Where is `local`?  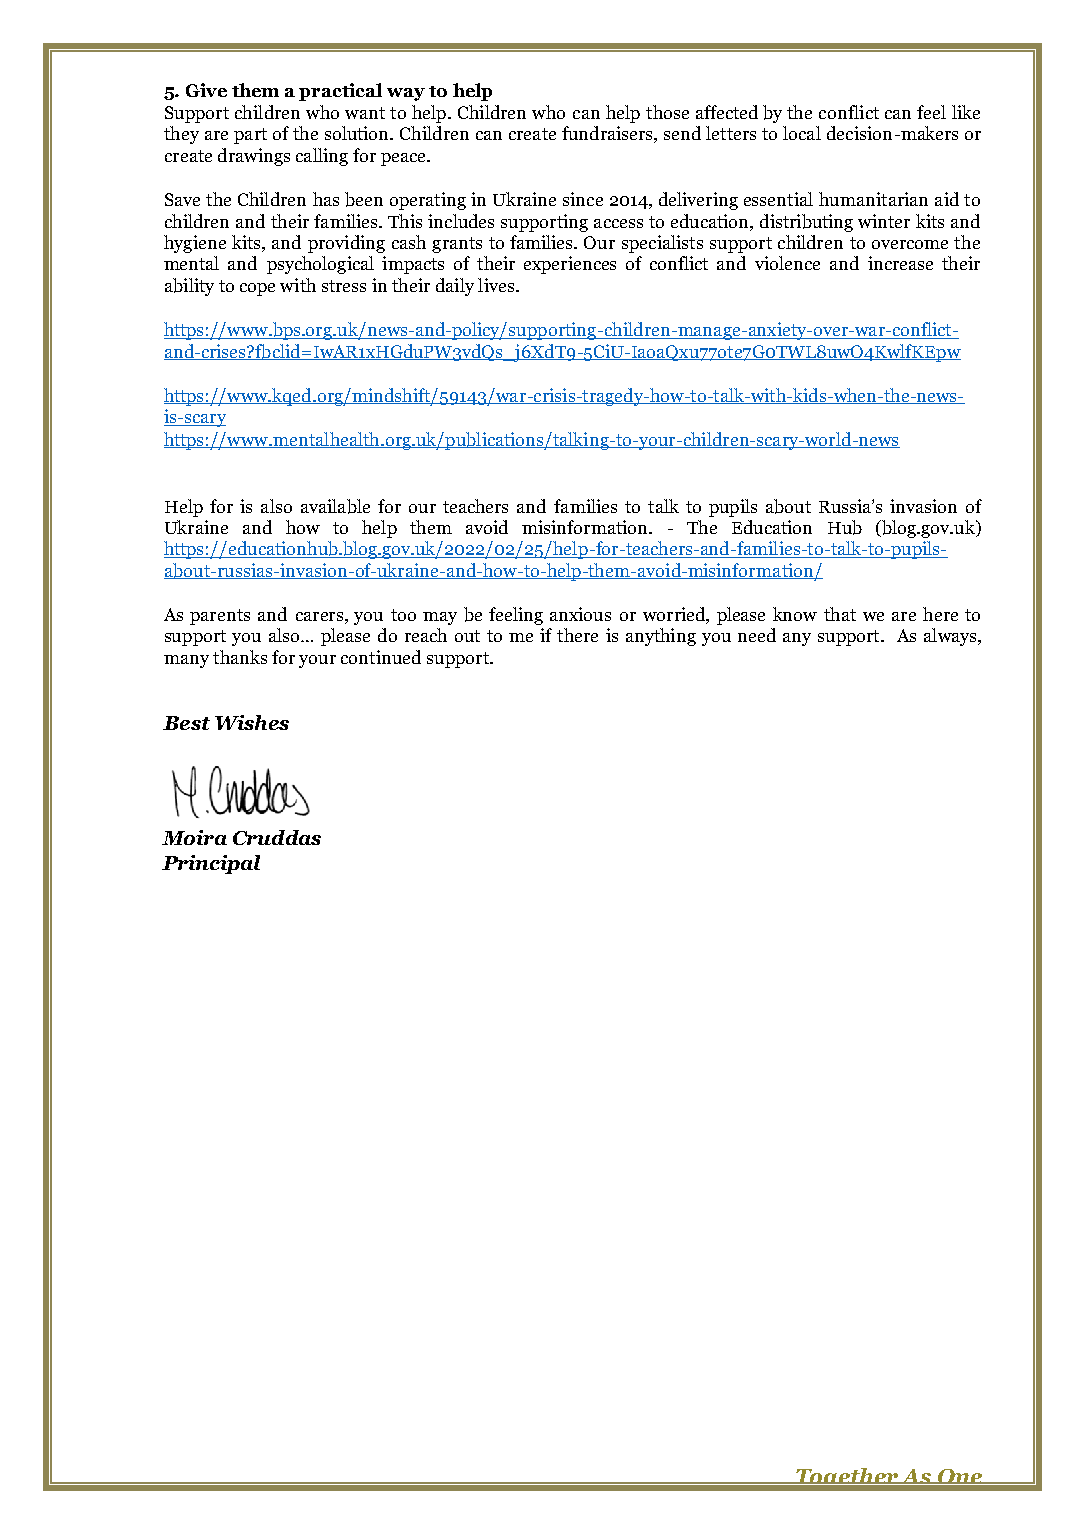 local is located at coordinates (802, 133).
